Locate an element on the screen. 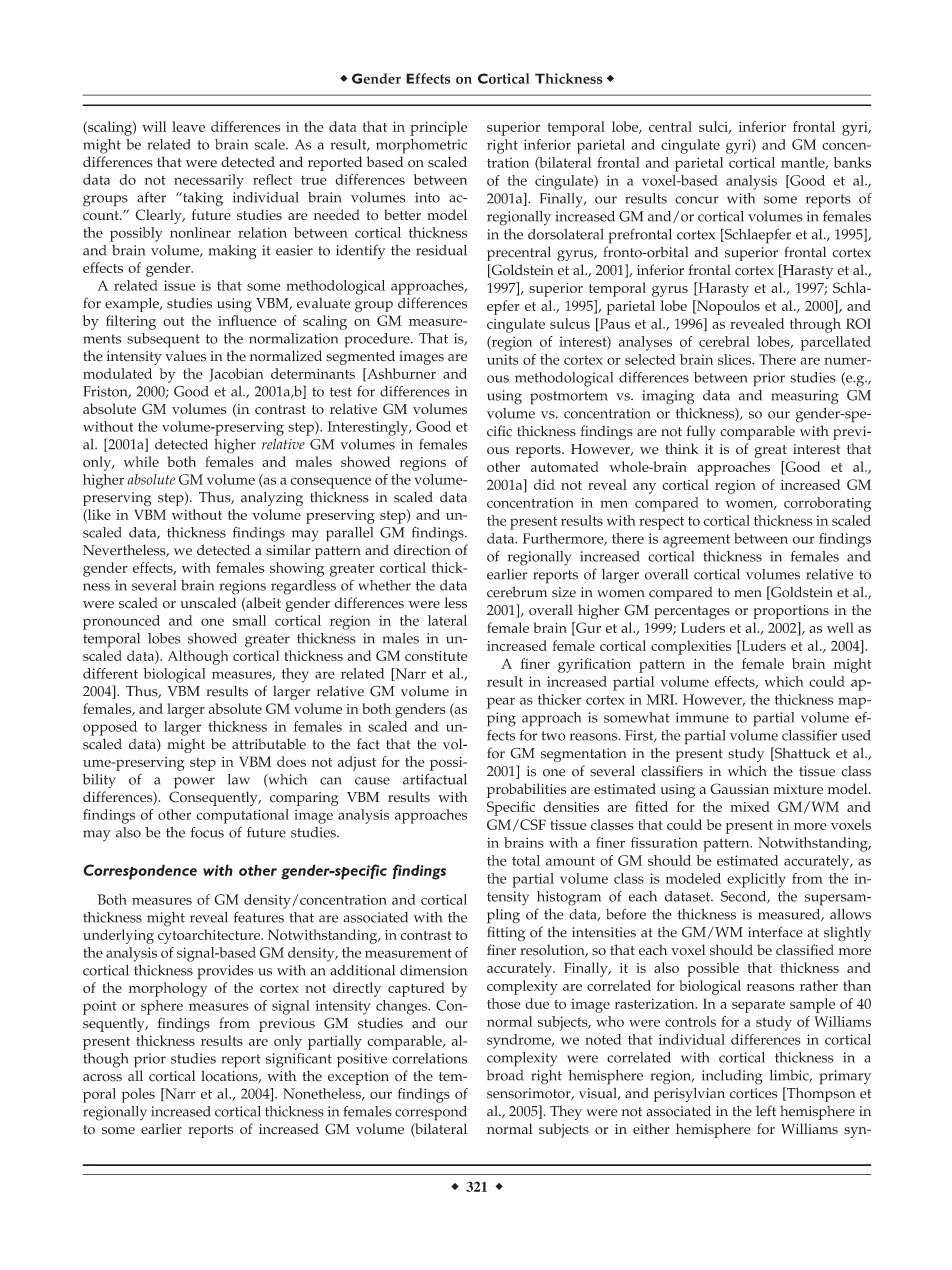 This screenshot has height=1270, width=952. small is located at coordinates (250, 620).
